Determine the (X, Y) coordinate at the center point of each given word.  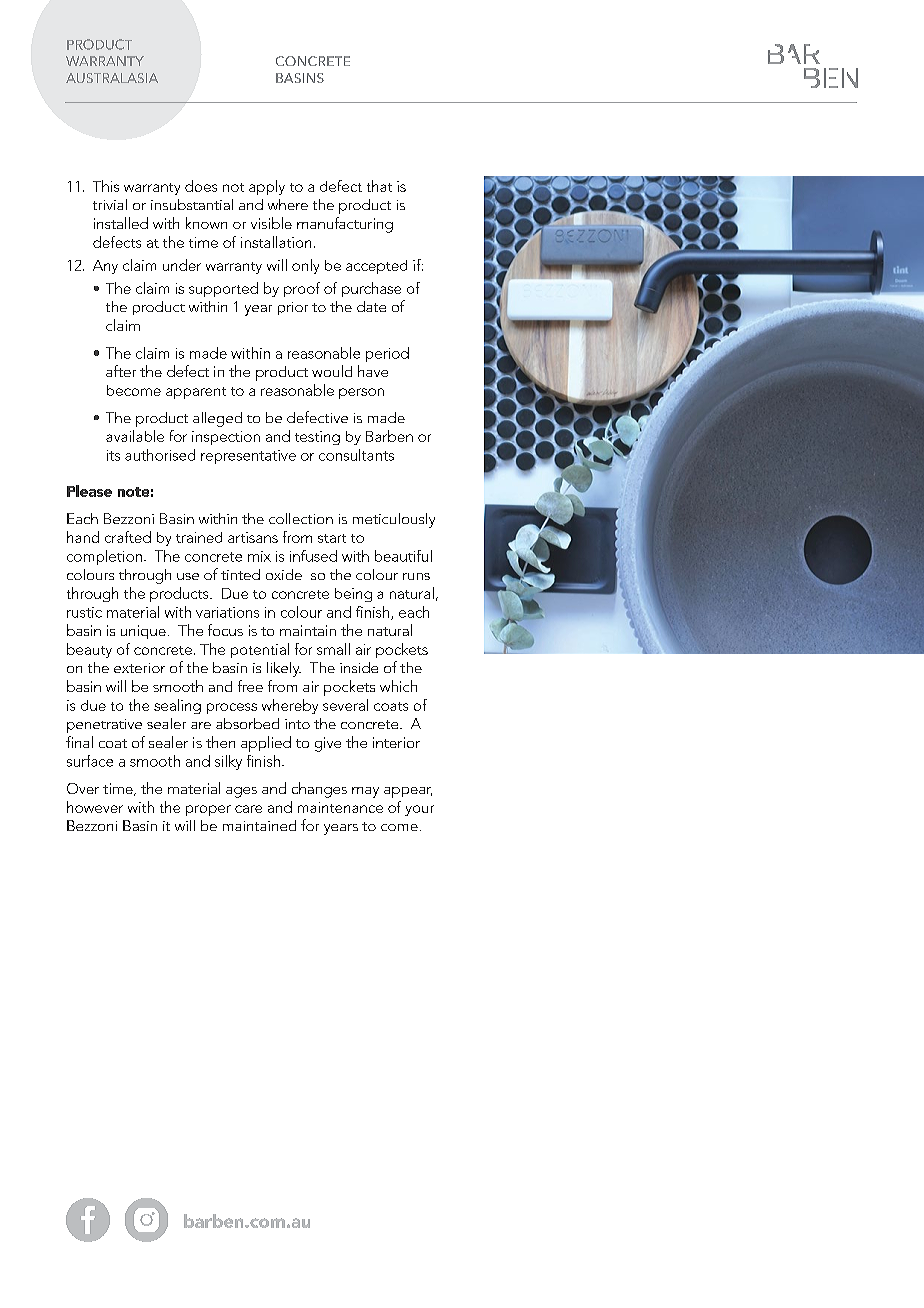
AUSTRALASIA (112, 78)
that (379, 186)
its (113, 455)
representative (248, 457)
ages (241, 792)
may (365, 792)
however (95, 807)
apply (267, 187)
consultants (356, 455)
